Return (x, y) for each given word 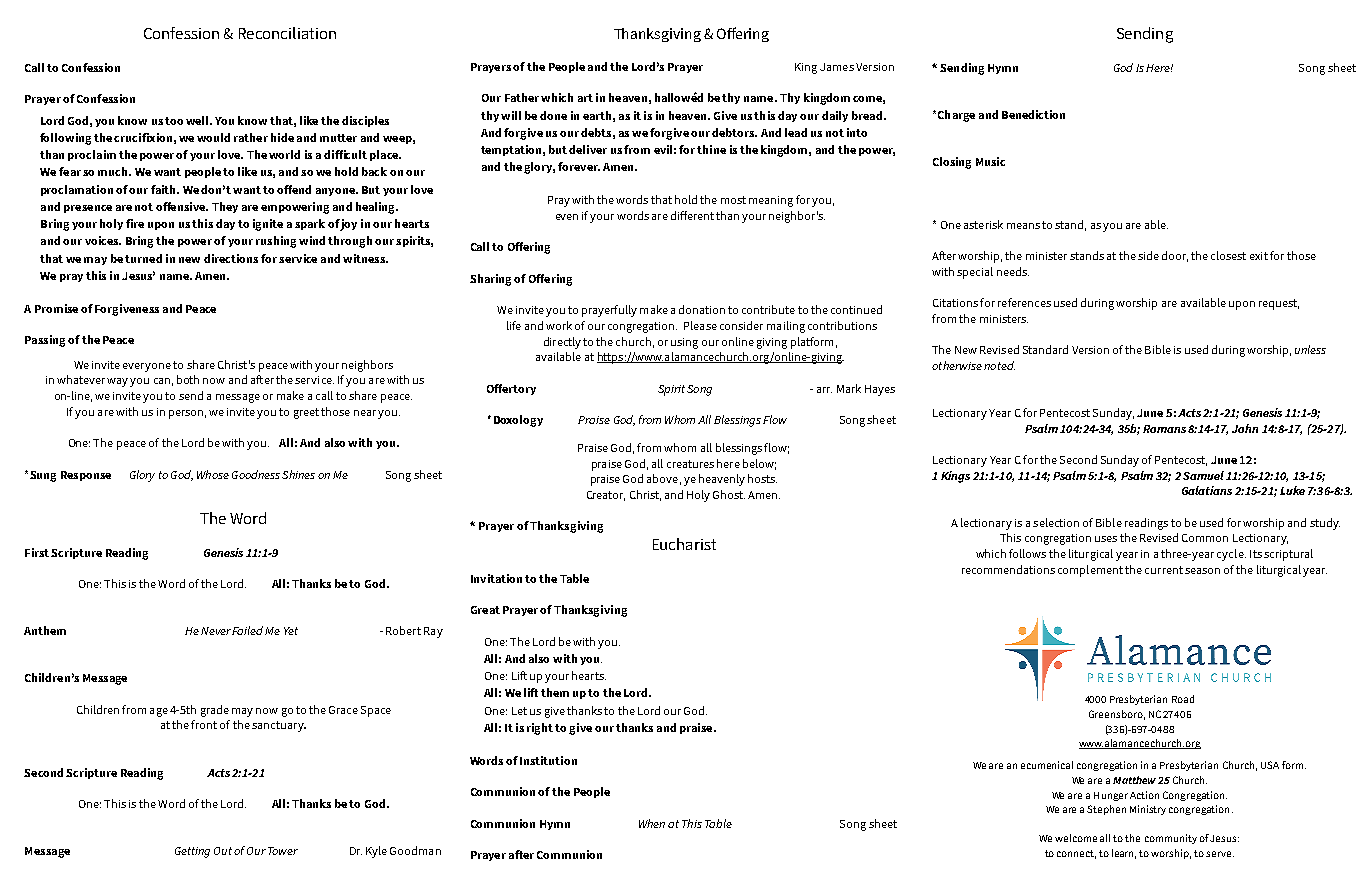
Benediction (1033, 114)
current (1164, 570)
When (652, 823)
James (837, 67)
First (37, 552)
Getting (192, 852)
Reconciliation (287, 33)
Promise (56, 308)
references (1024, 302)
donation (702, 309)
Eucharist (684, 544)
